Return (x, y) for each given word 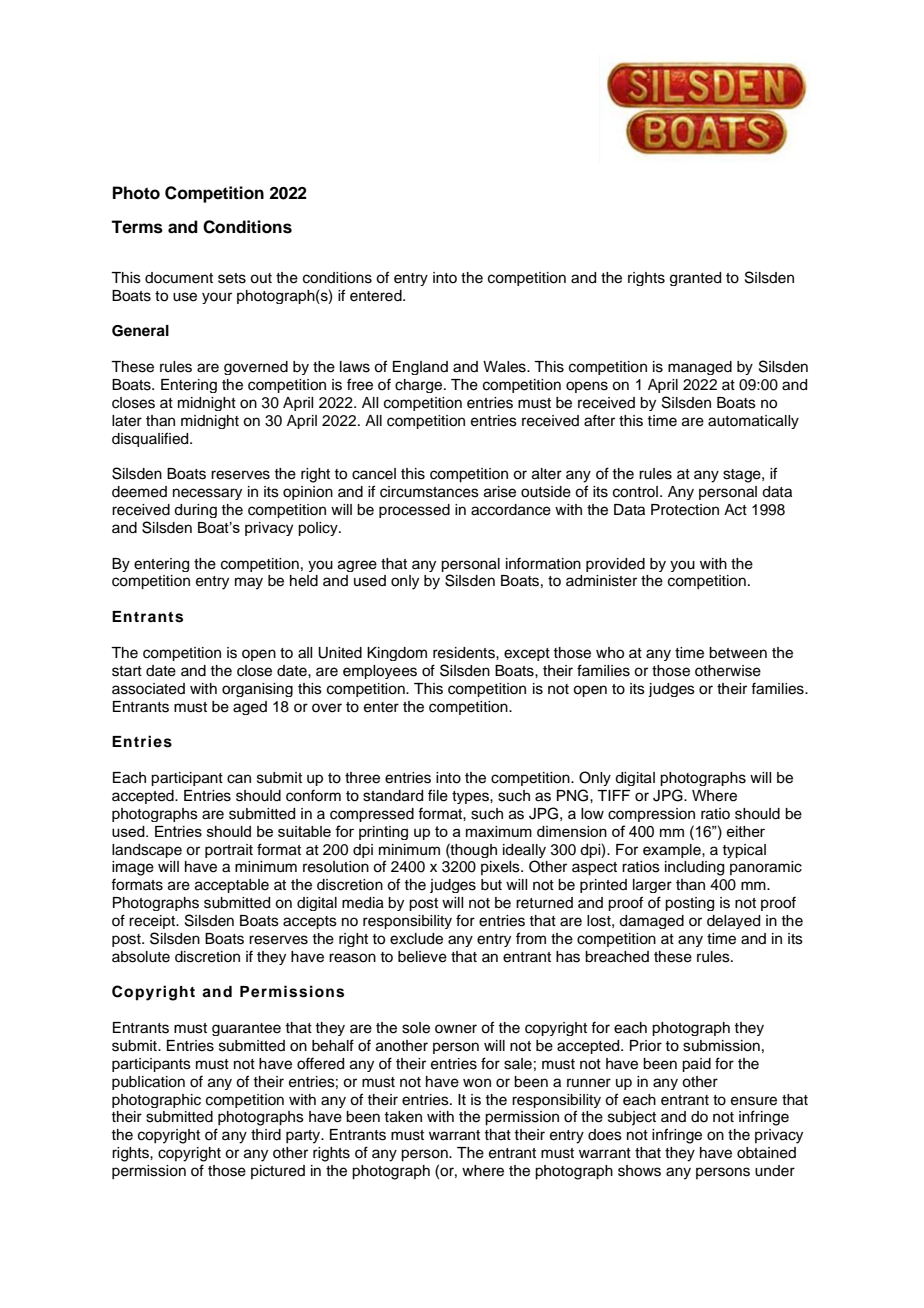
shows (639, 1171)
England (420, 368)
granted (695, 279)
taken (403, 1117)
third (266, 1135)
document (179, 278)
